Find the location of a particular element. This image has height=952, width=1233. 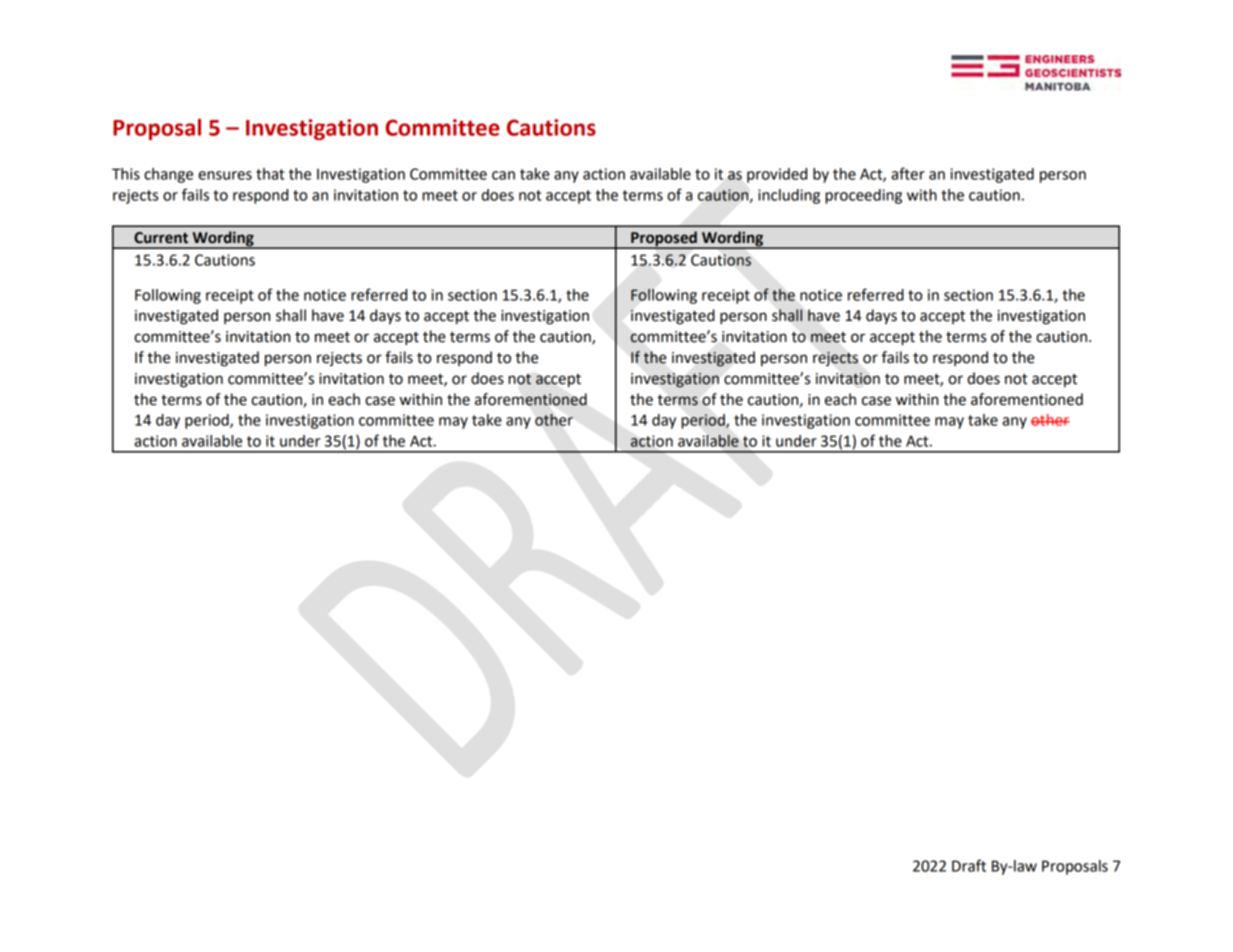

Current is located at coordinates (161, 238).
